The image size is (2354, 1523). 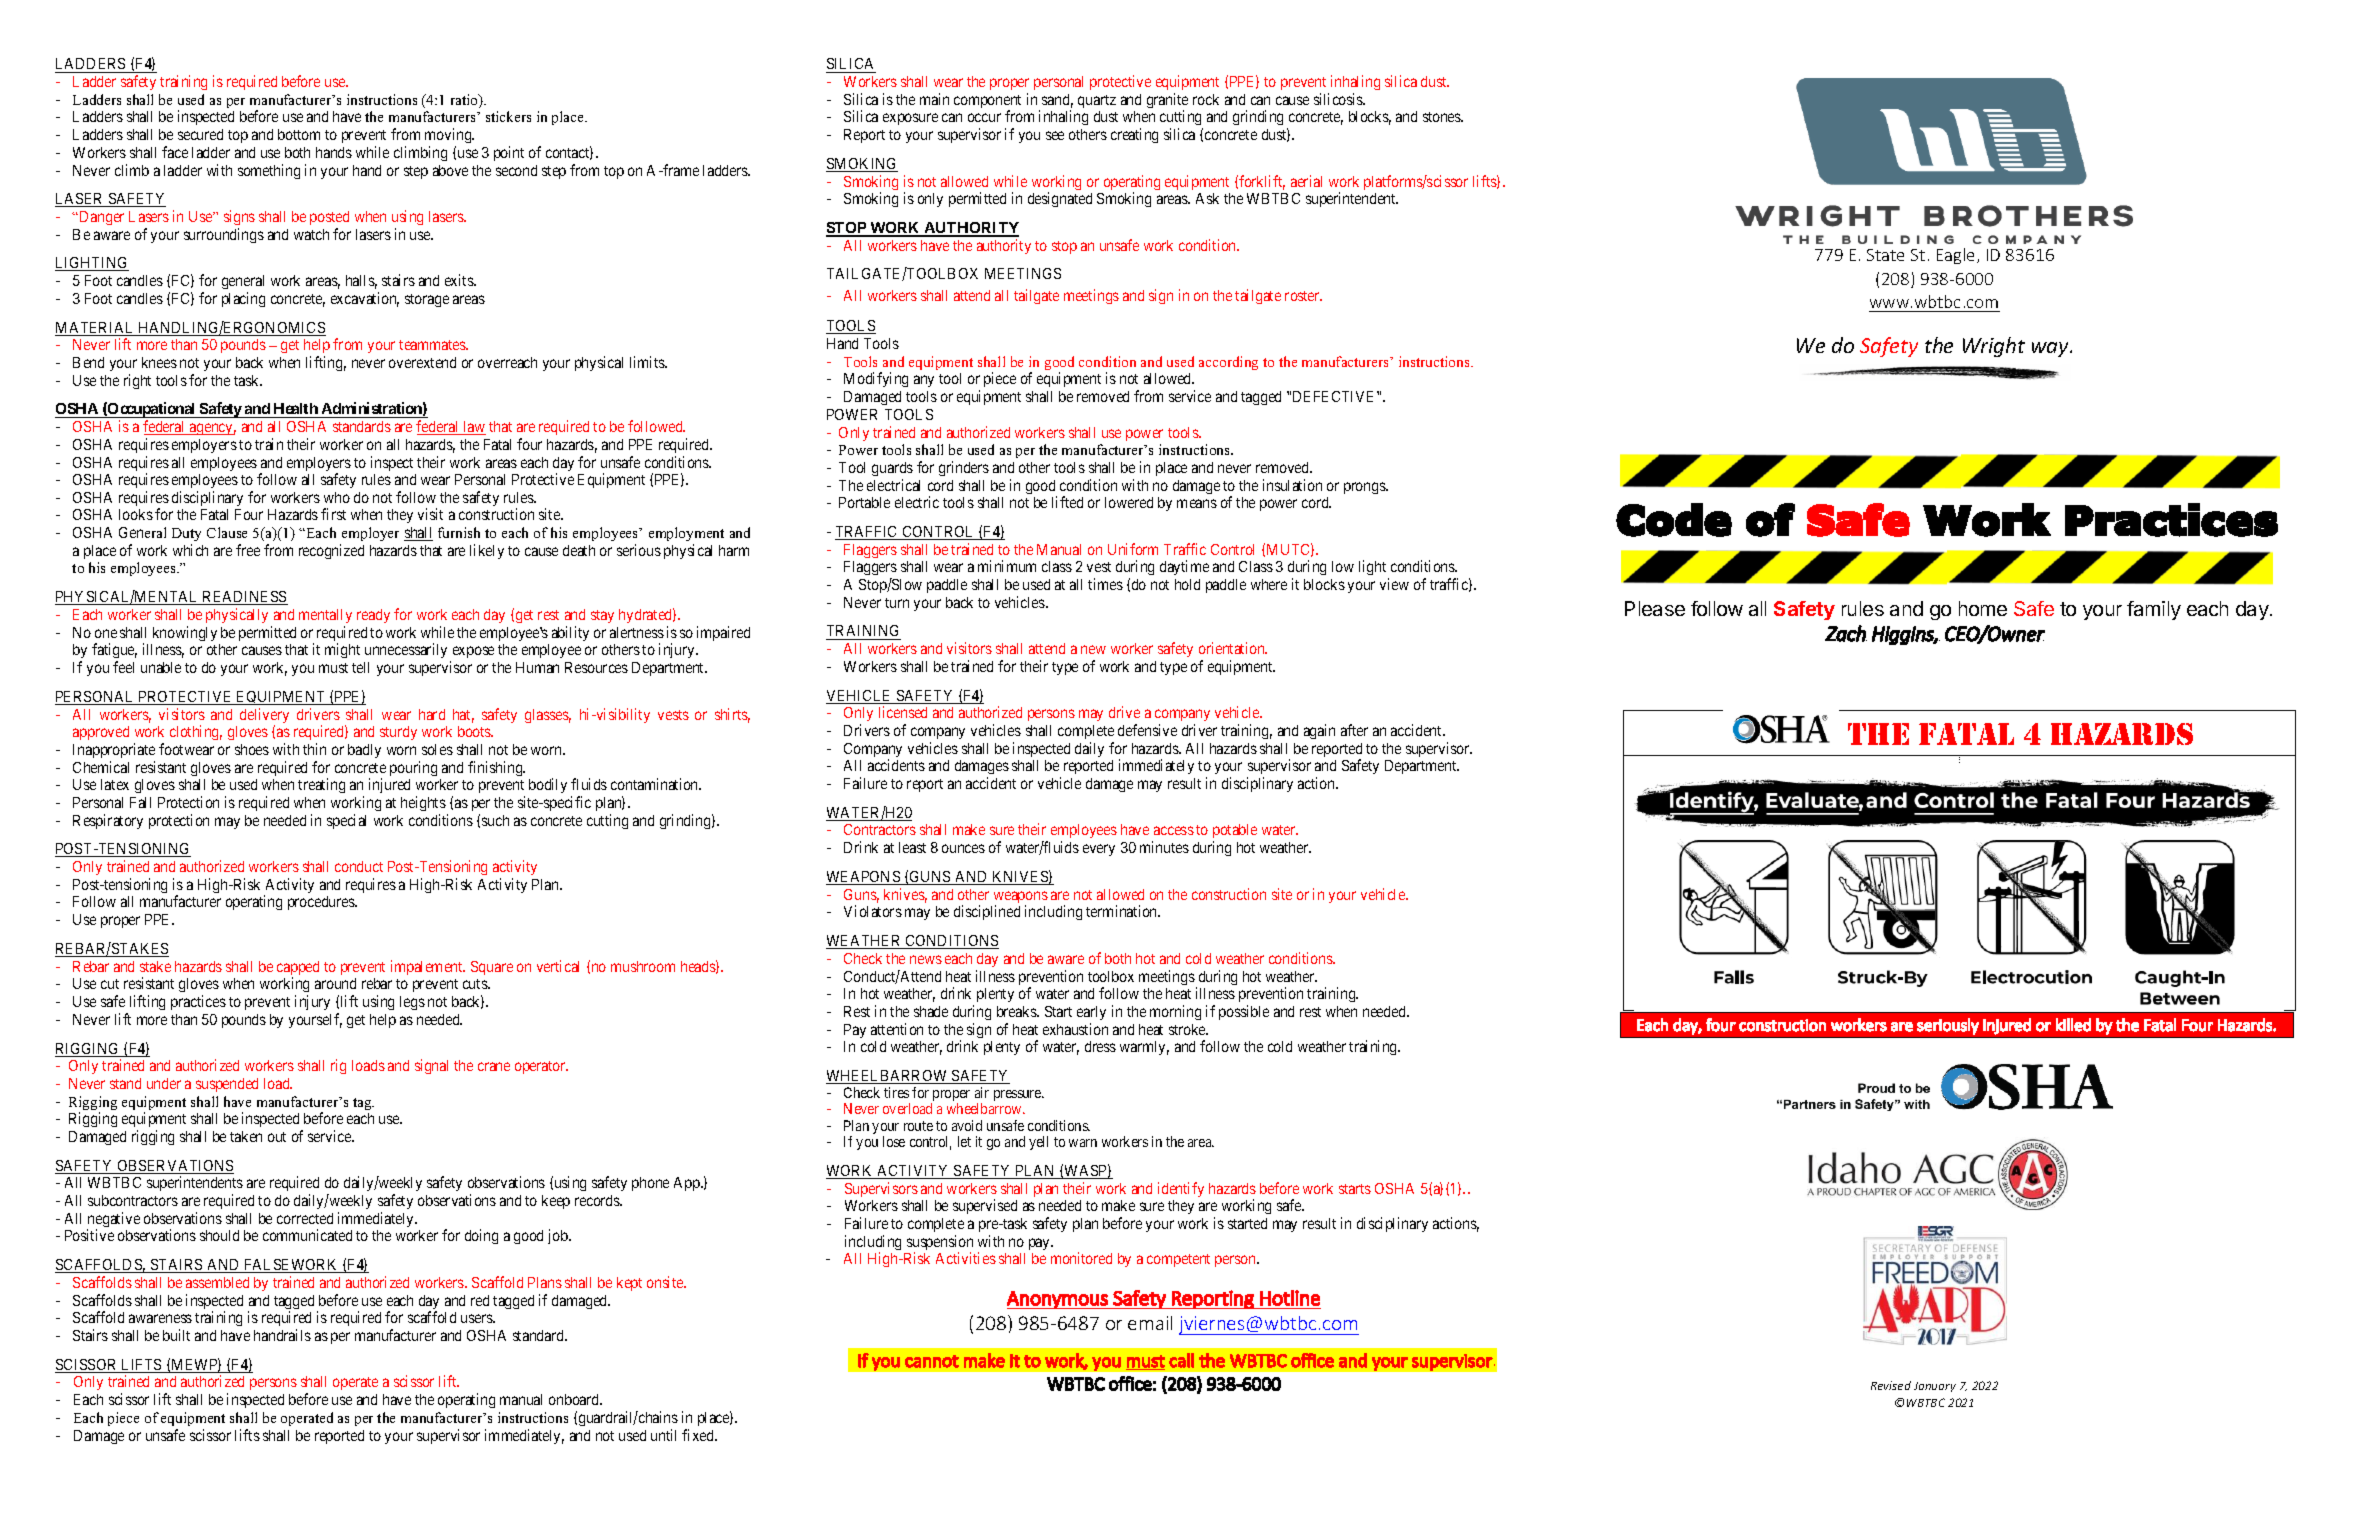 I want to click on onboard, so click(x=575, y=1399).
